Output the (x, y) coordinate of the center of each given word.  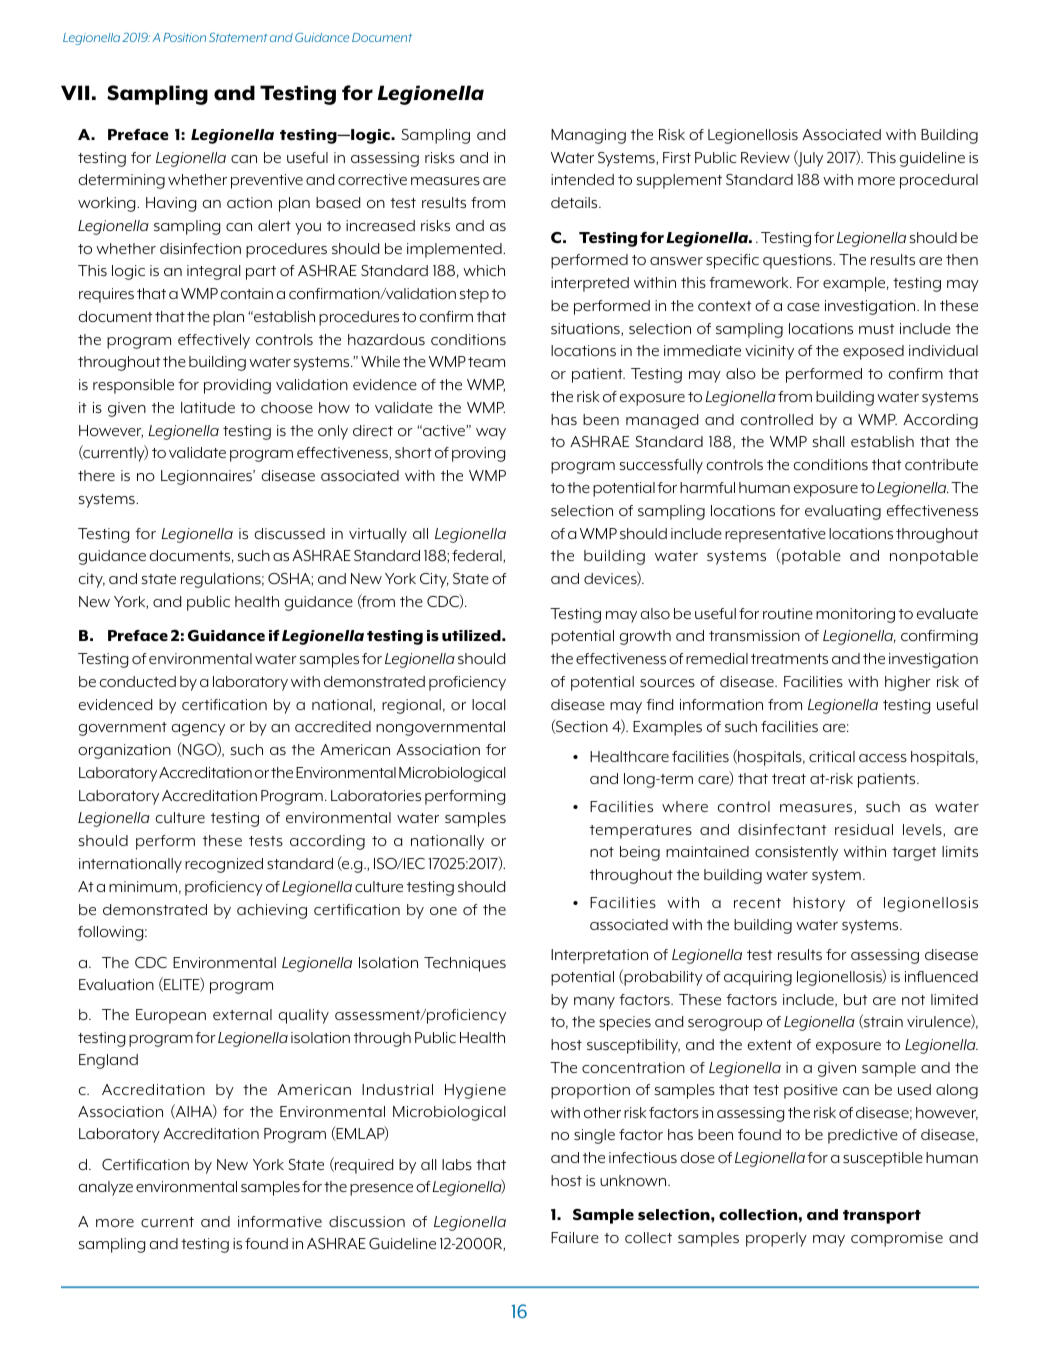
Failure (575, 1237)
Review (765, 157)
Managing (588, 136)
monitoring (855, 615)
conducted (138, 682)
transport (882, 1217)
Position (184, 37)
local (488, 704)
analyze (106, 1188)
